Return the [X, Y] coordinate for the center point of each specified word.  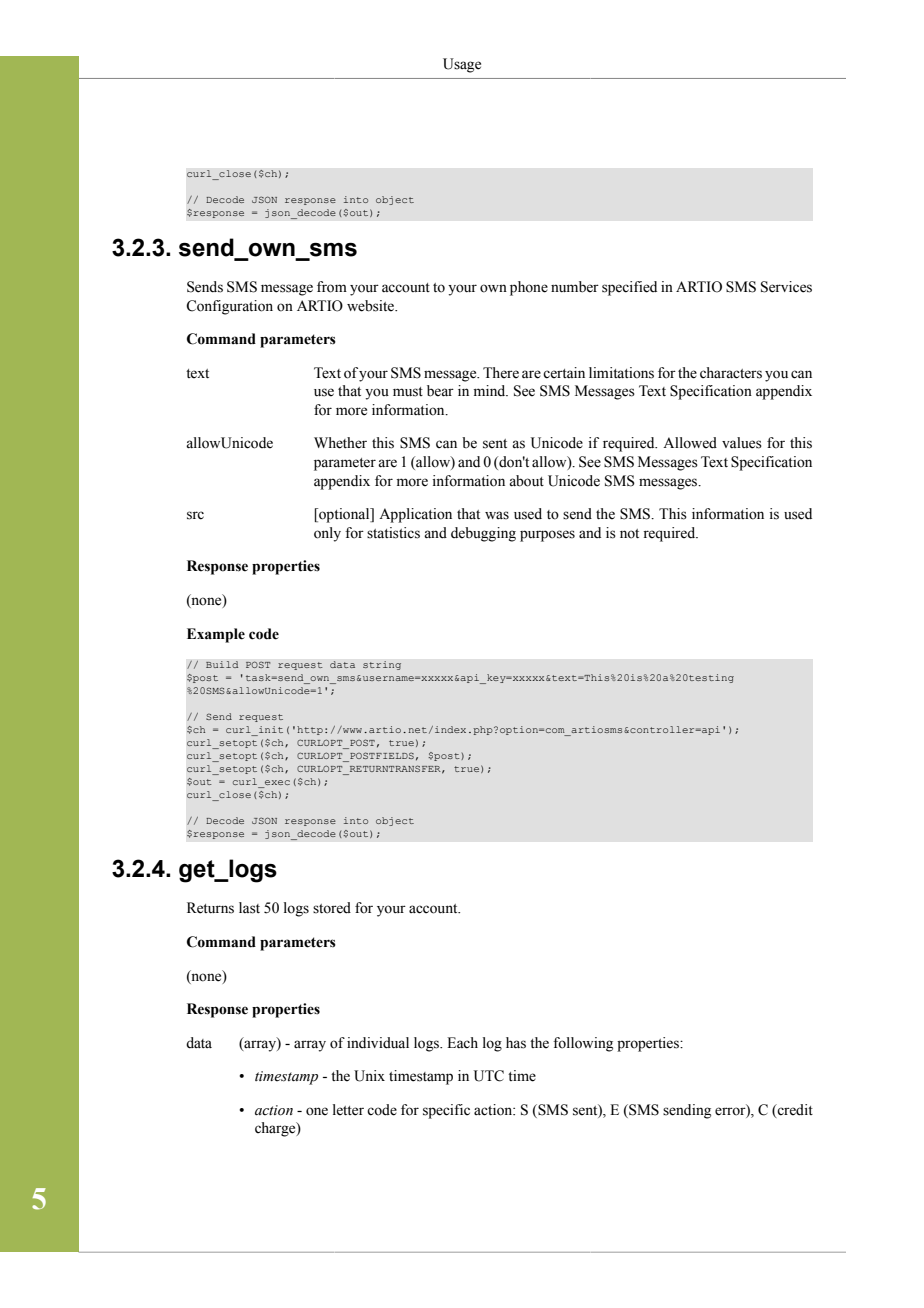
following [583, 1044]
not [629, 534]
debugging [483, 534]
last [249, 908]
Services [786, 287]
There [501, 373]
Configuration [229, 307]
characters [731, 373]
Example [216, 635]
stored [332, 908]
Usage [462, 65]
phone [529, 288]
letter [348, 1110]
